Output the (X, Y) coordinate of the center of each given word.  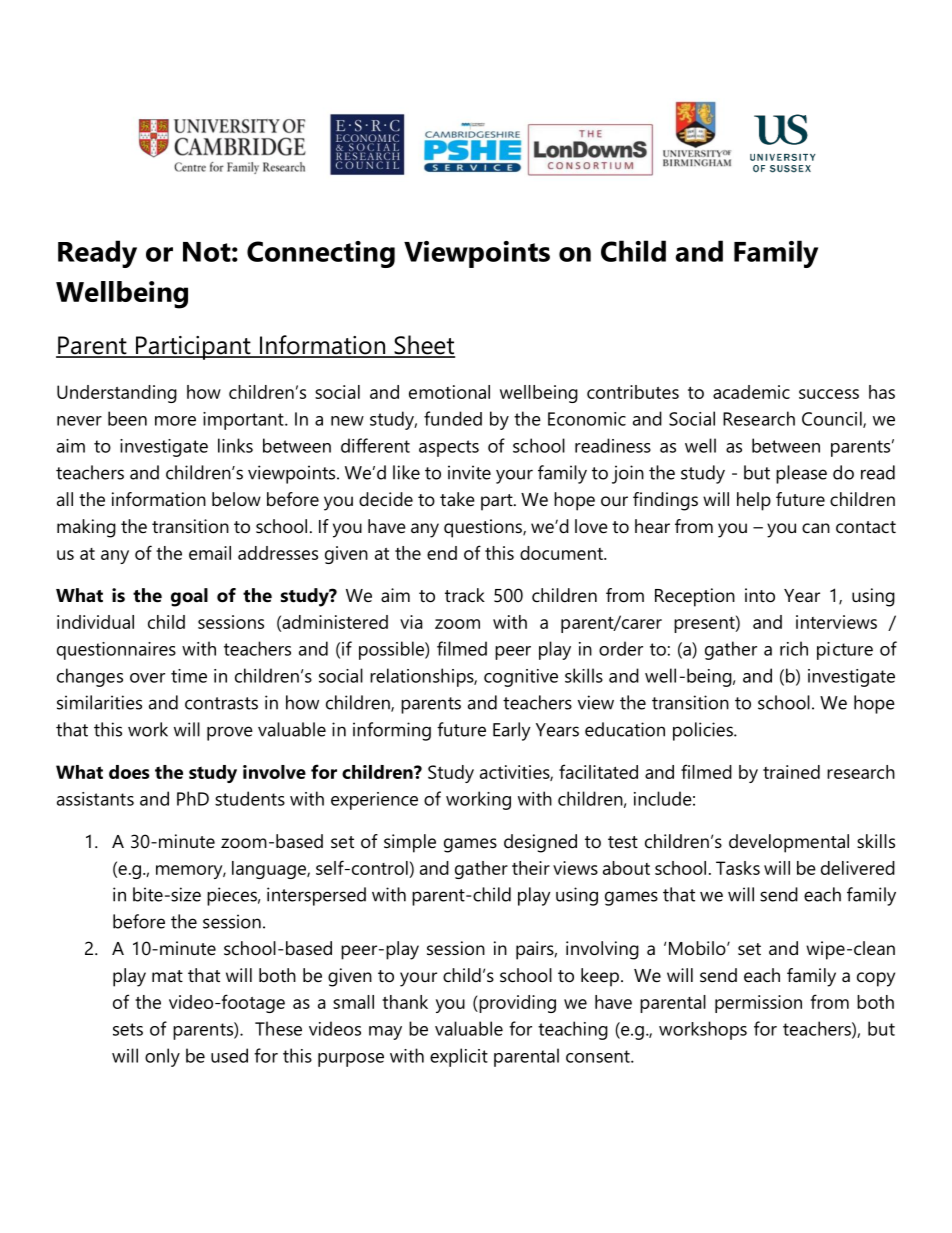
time (189, 676)
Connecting (321, 254)
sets (128, 1029)
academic (751, 392)
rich (794, 648)
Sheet (423, 346)
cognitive (521, 678)
